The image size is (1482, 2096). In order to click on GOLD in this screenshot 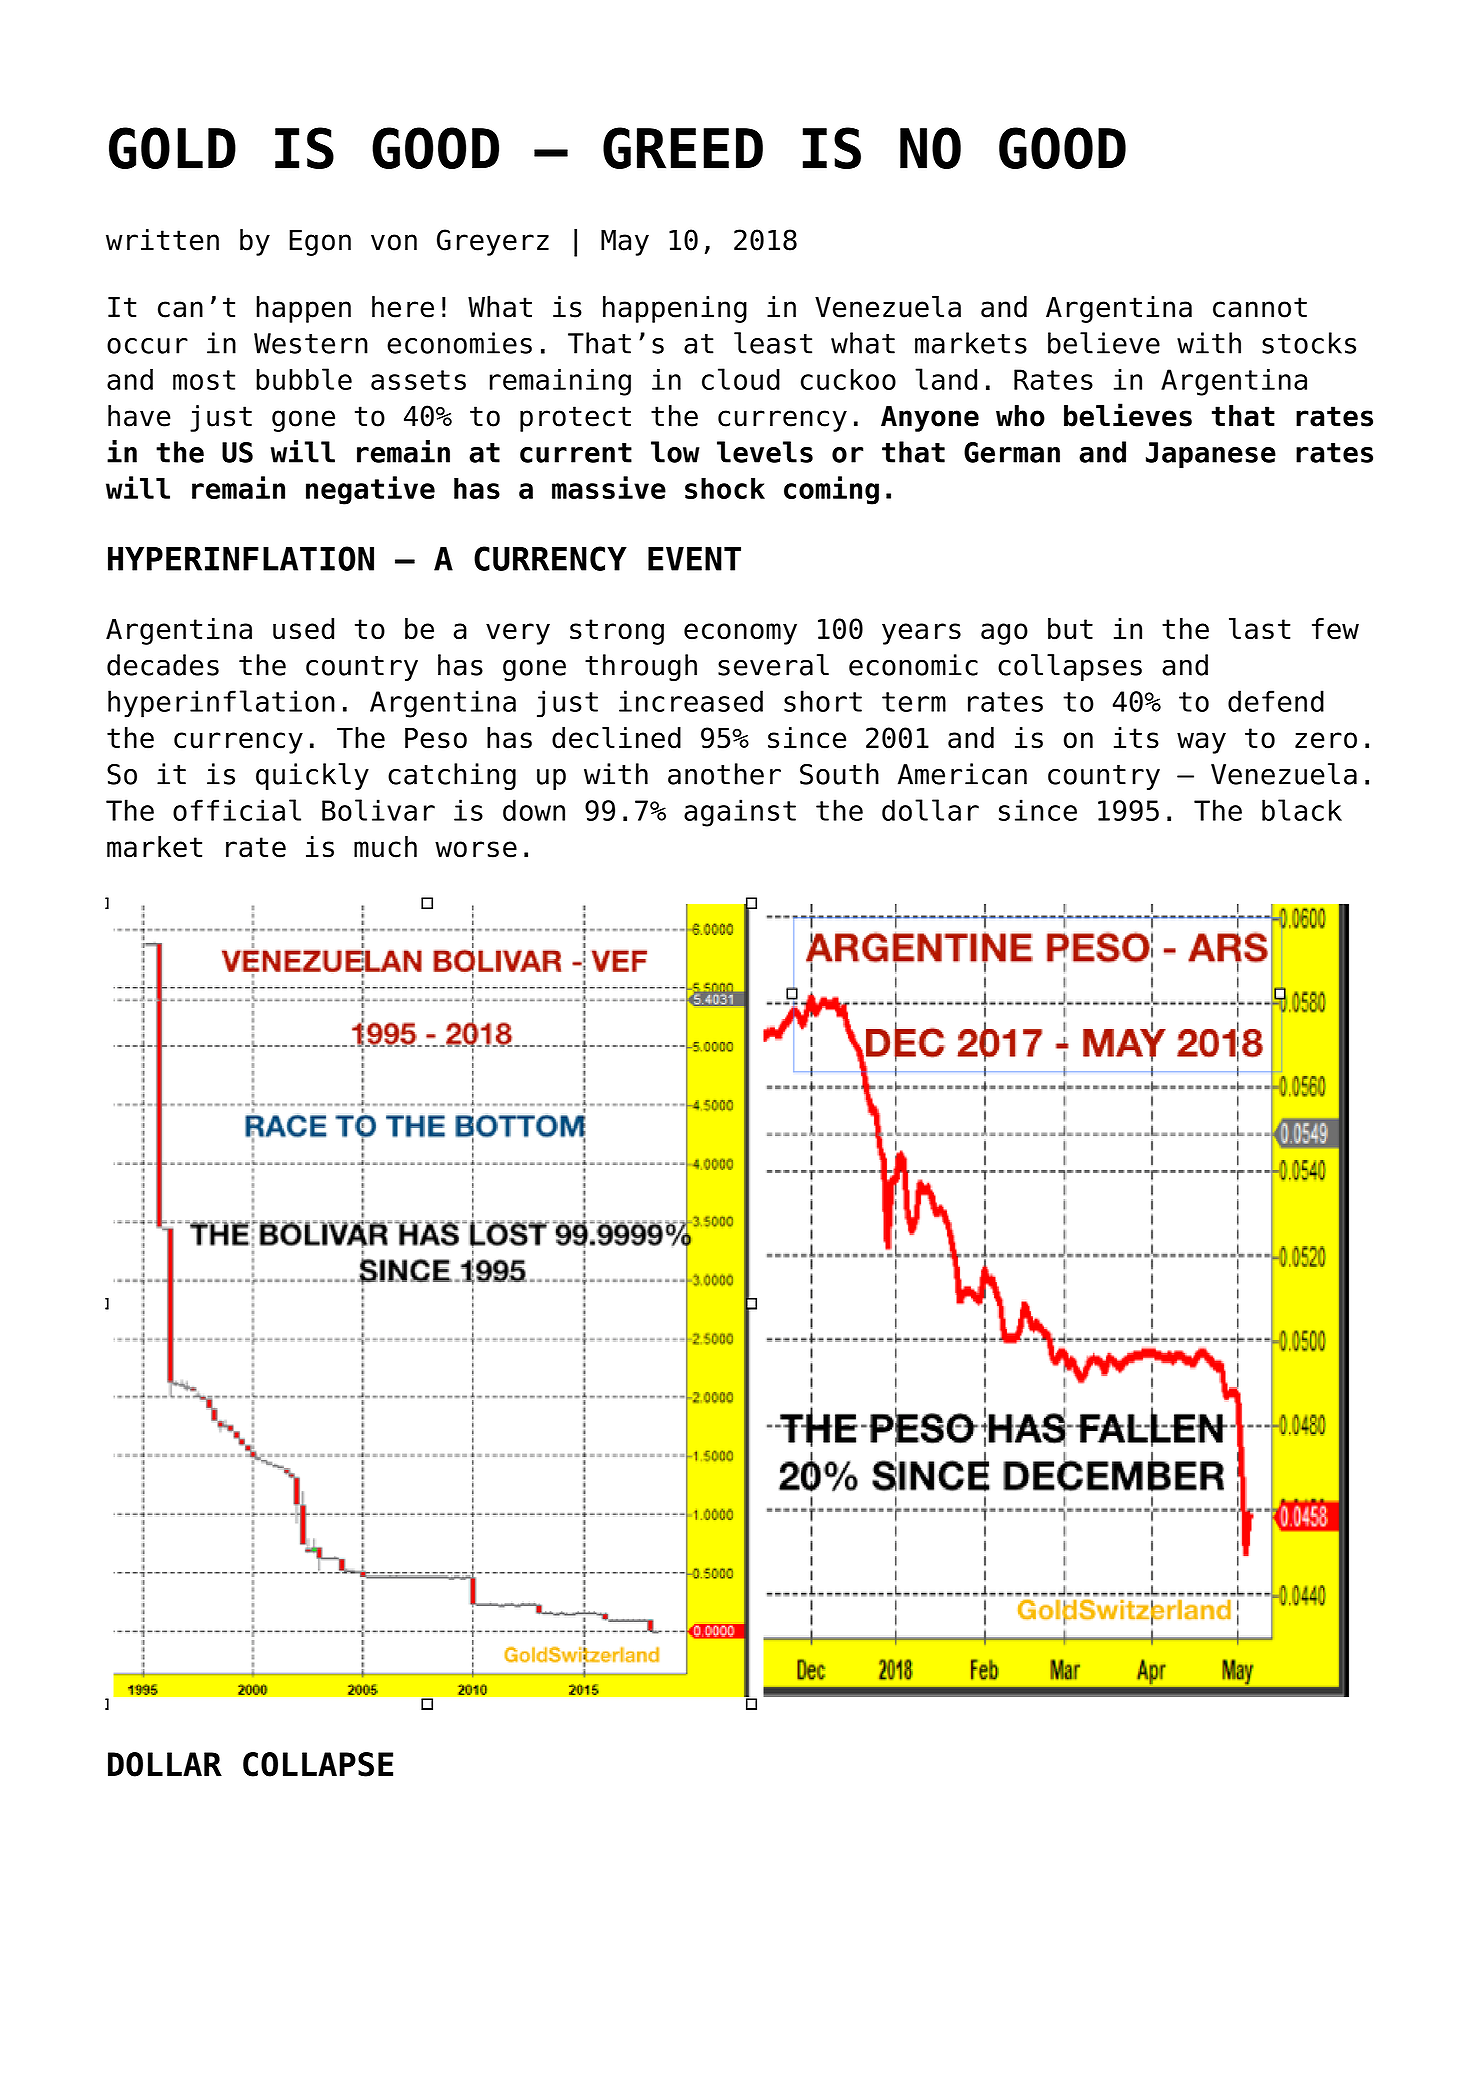, I will do `click(172, 148)`.
